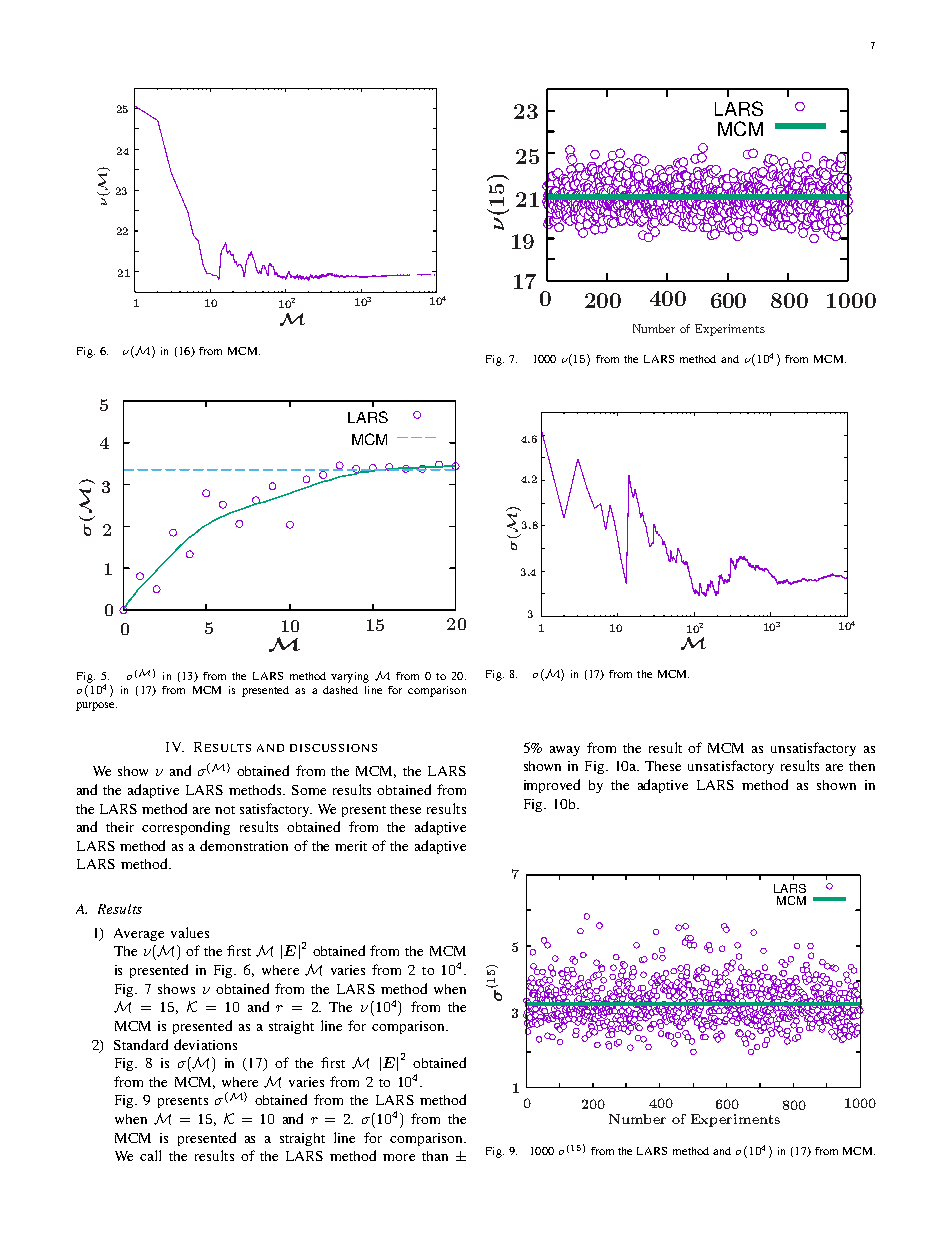 This screenshot has width=952, height=1233. What do you see at coordinates (552, 786) in the screenshot?
I see `improved` at bounding box center [552, 786].
